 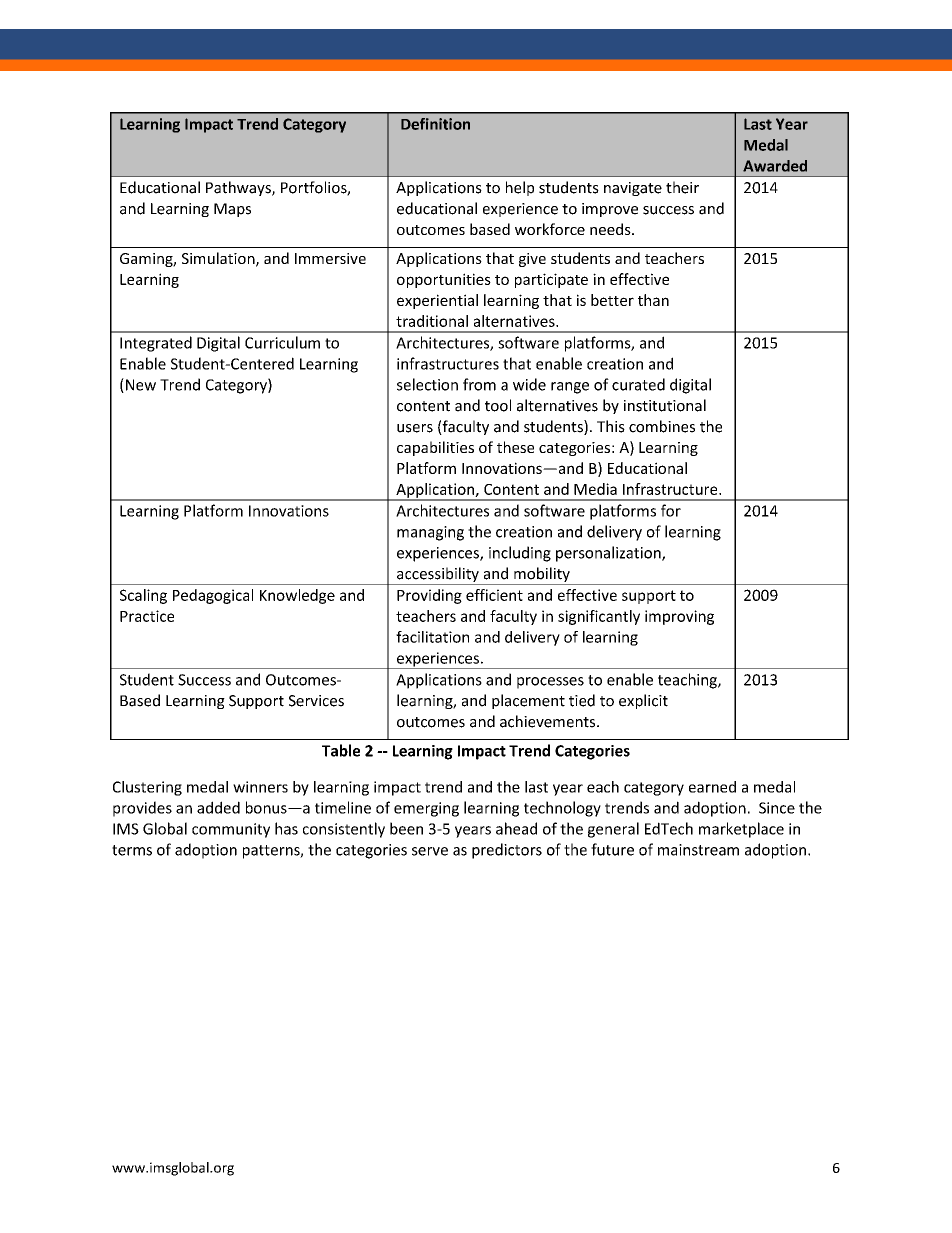 I want to click on Pedagogical, so click(x=213, y=596).
